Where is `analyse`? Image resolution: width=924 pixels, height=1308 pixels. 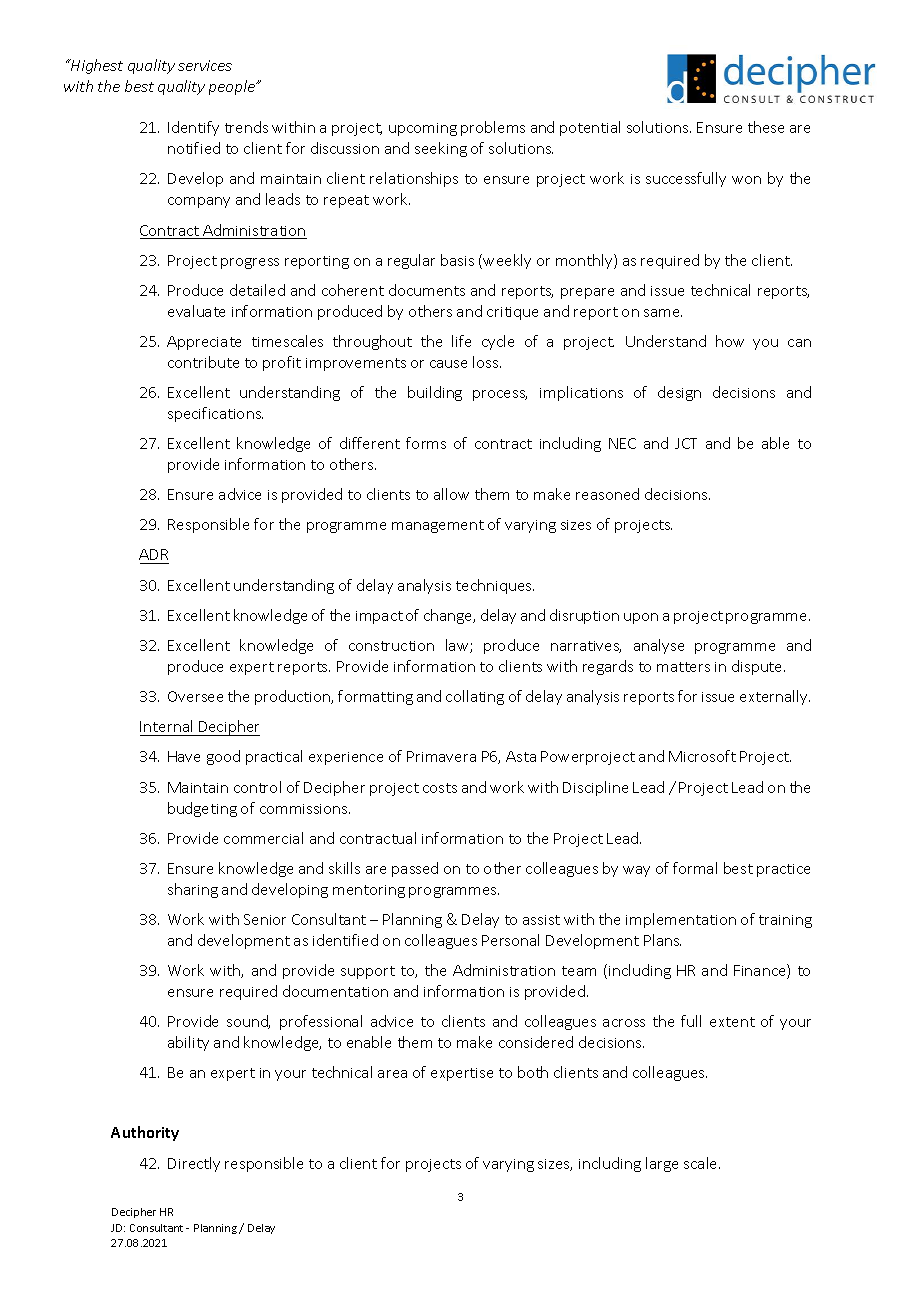
analyse is located at coordinates (659, 646).
